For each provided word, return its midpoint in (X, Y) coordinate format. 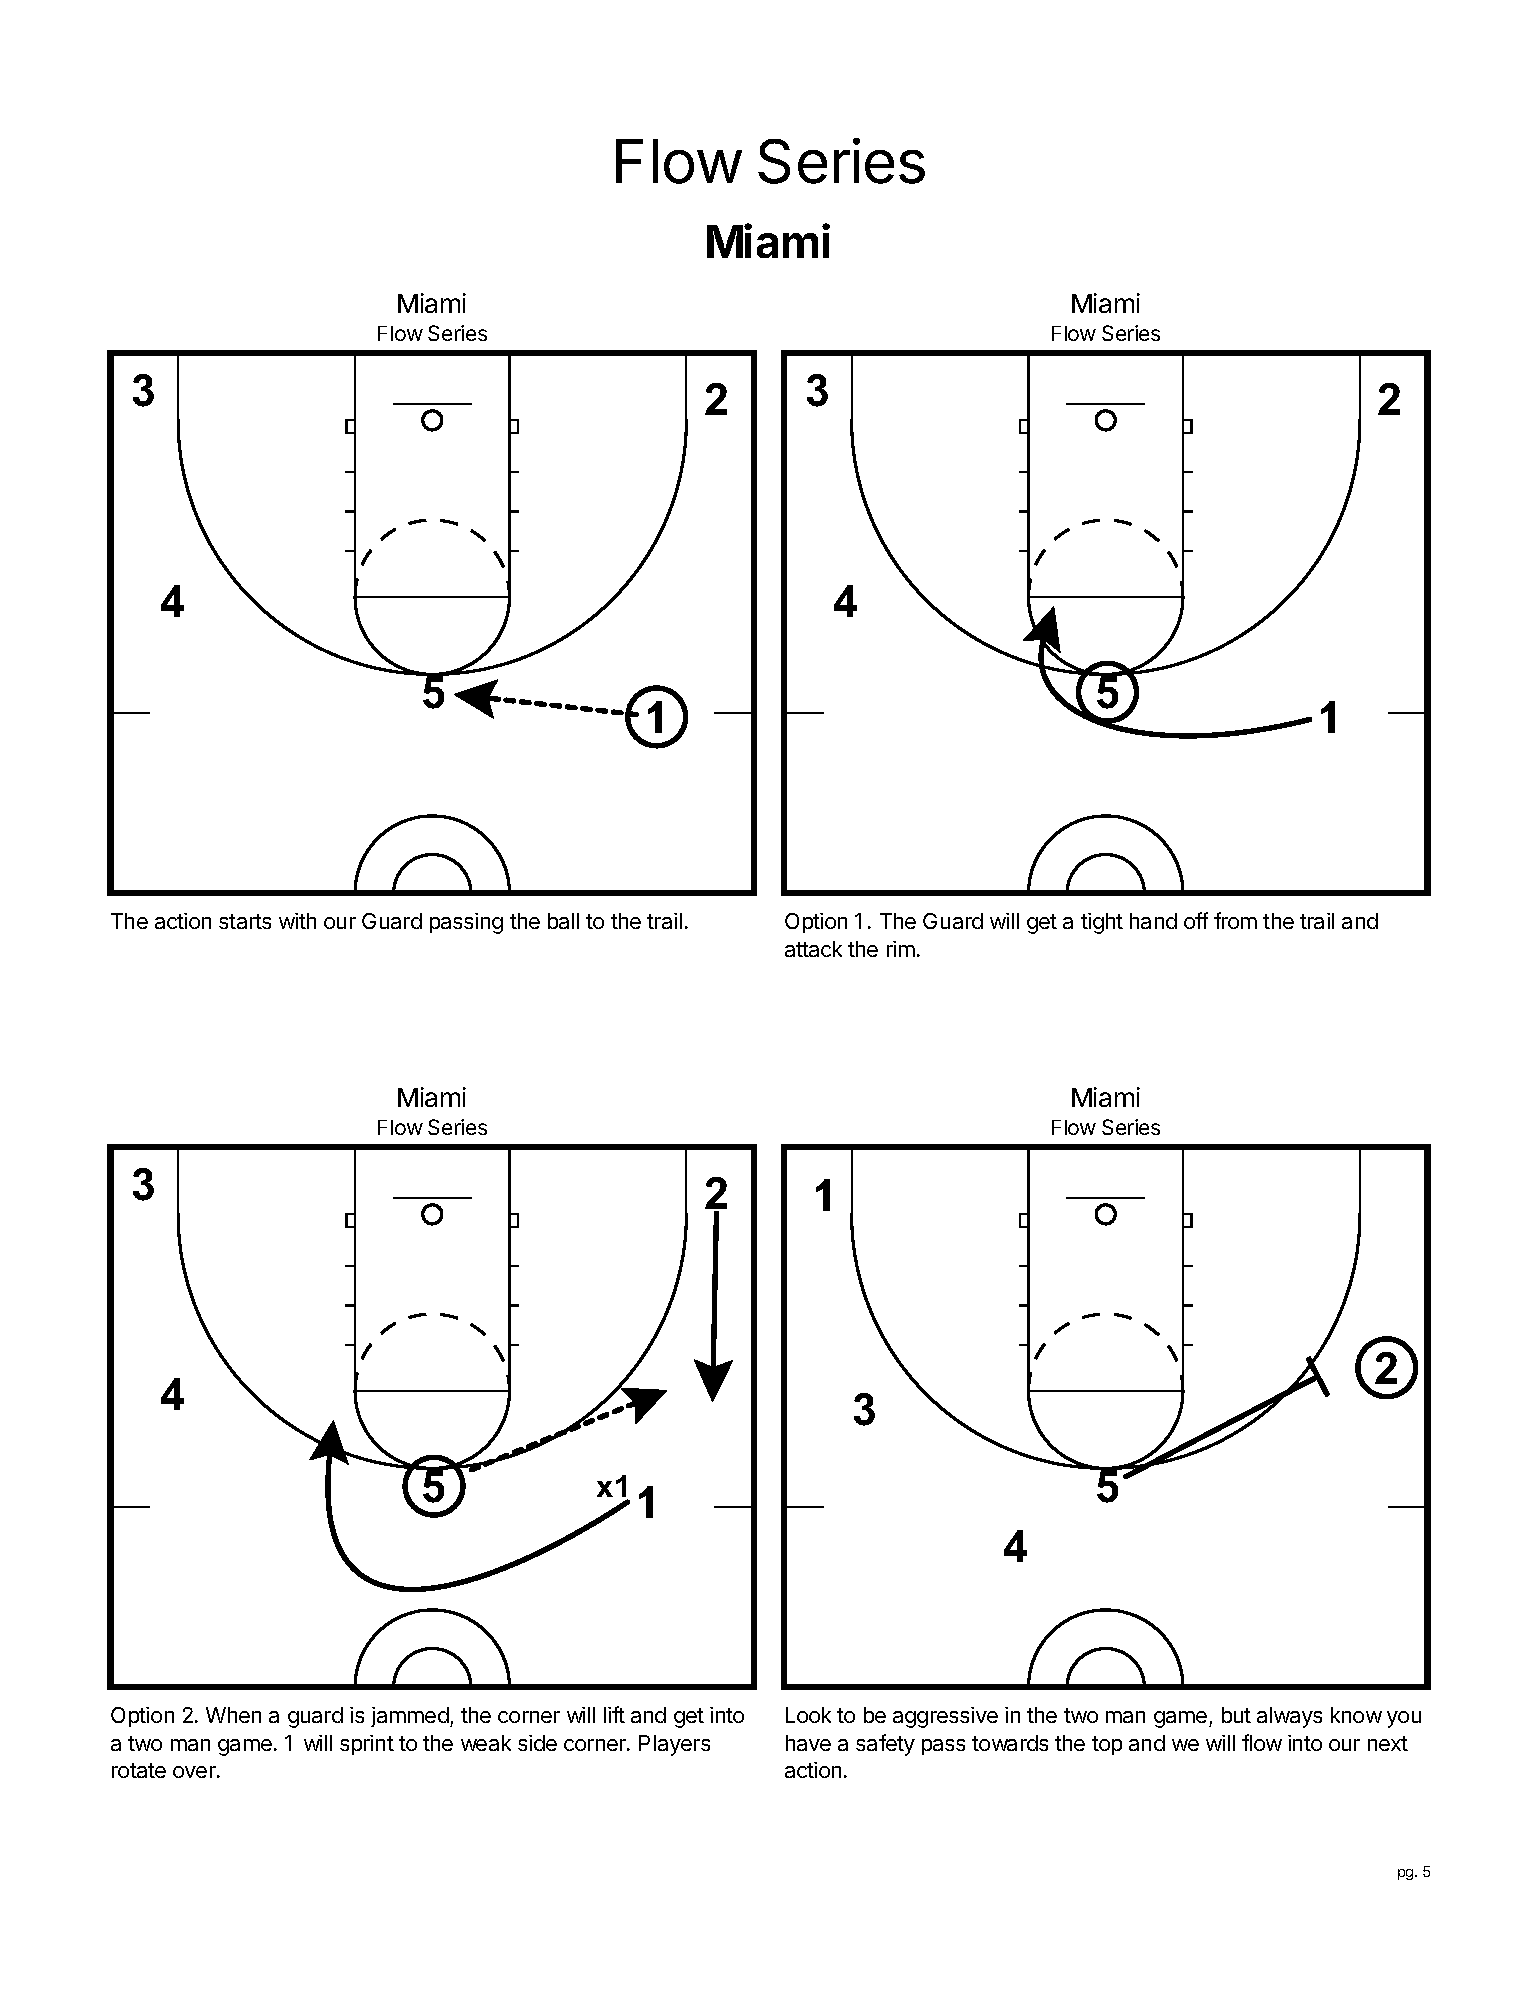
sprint (367, 1745)
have (808, 1743)
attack (813, 949)
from (1235, 920)
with (297, 921)
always (1289, 1717)
